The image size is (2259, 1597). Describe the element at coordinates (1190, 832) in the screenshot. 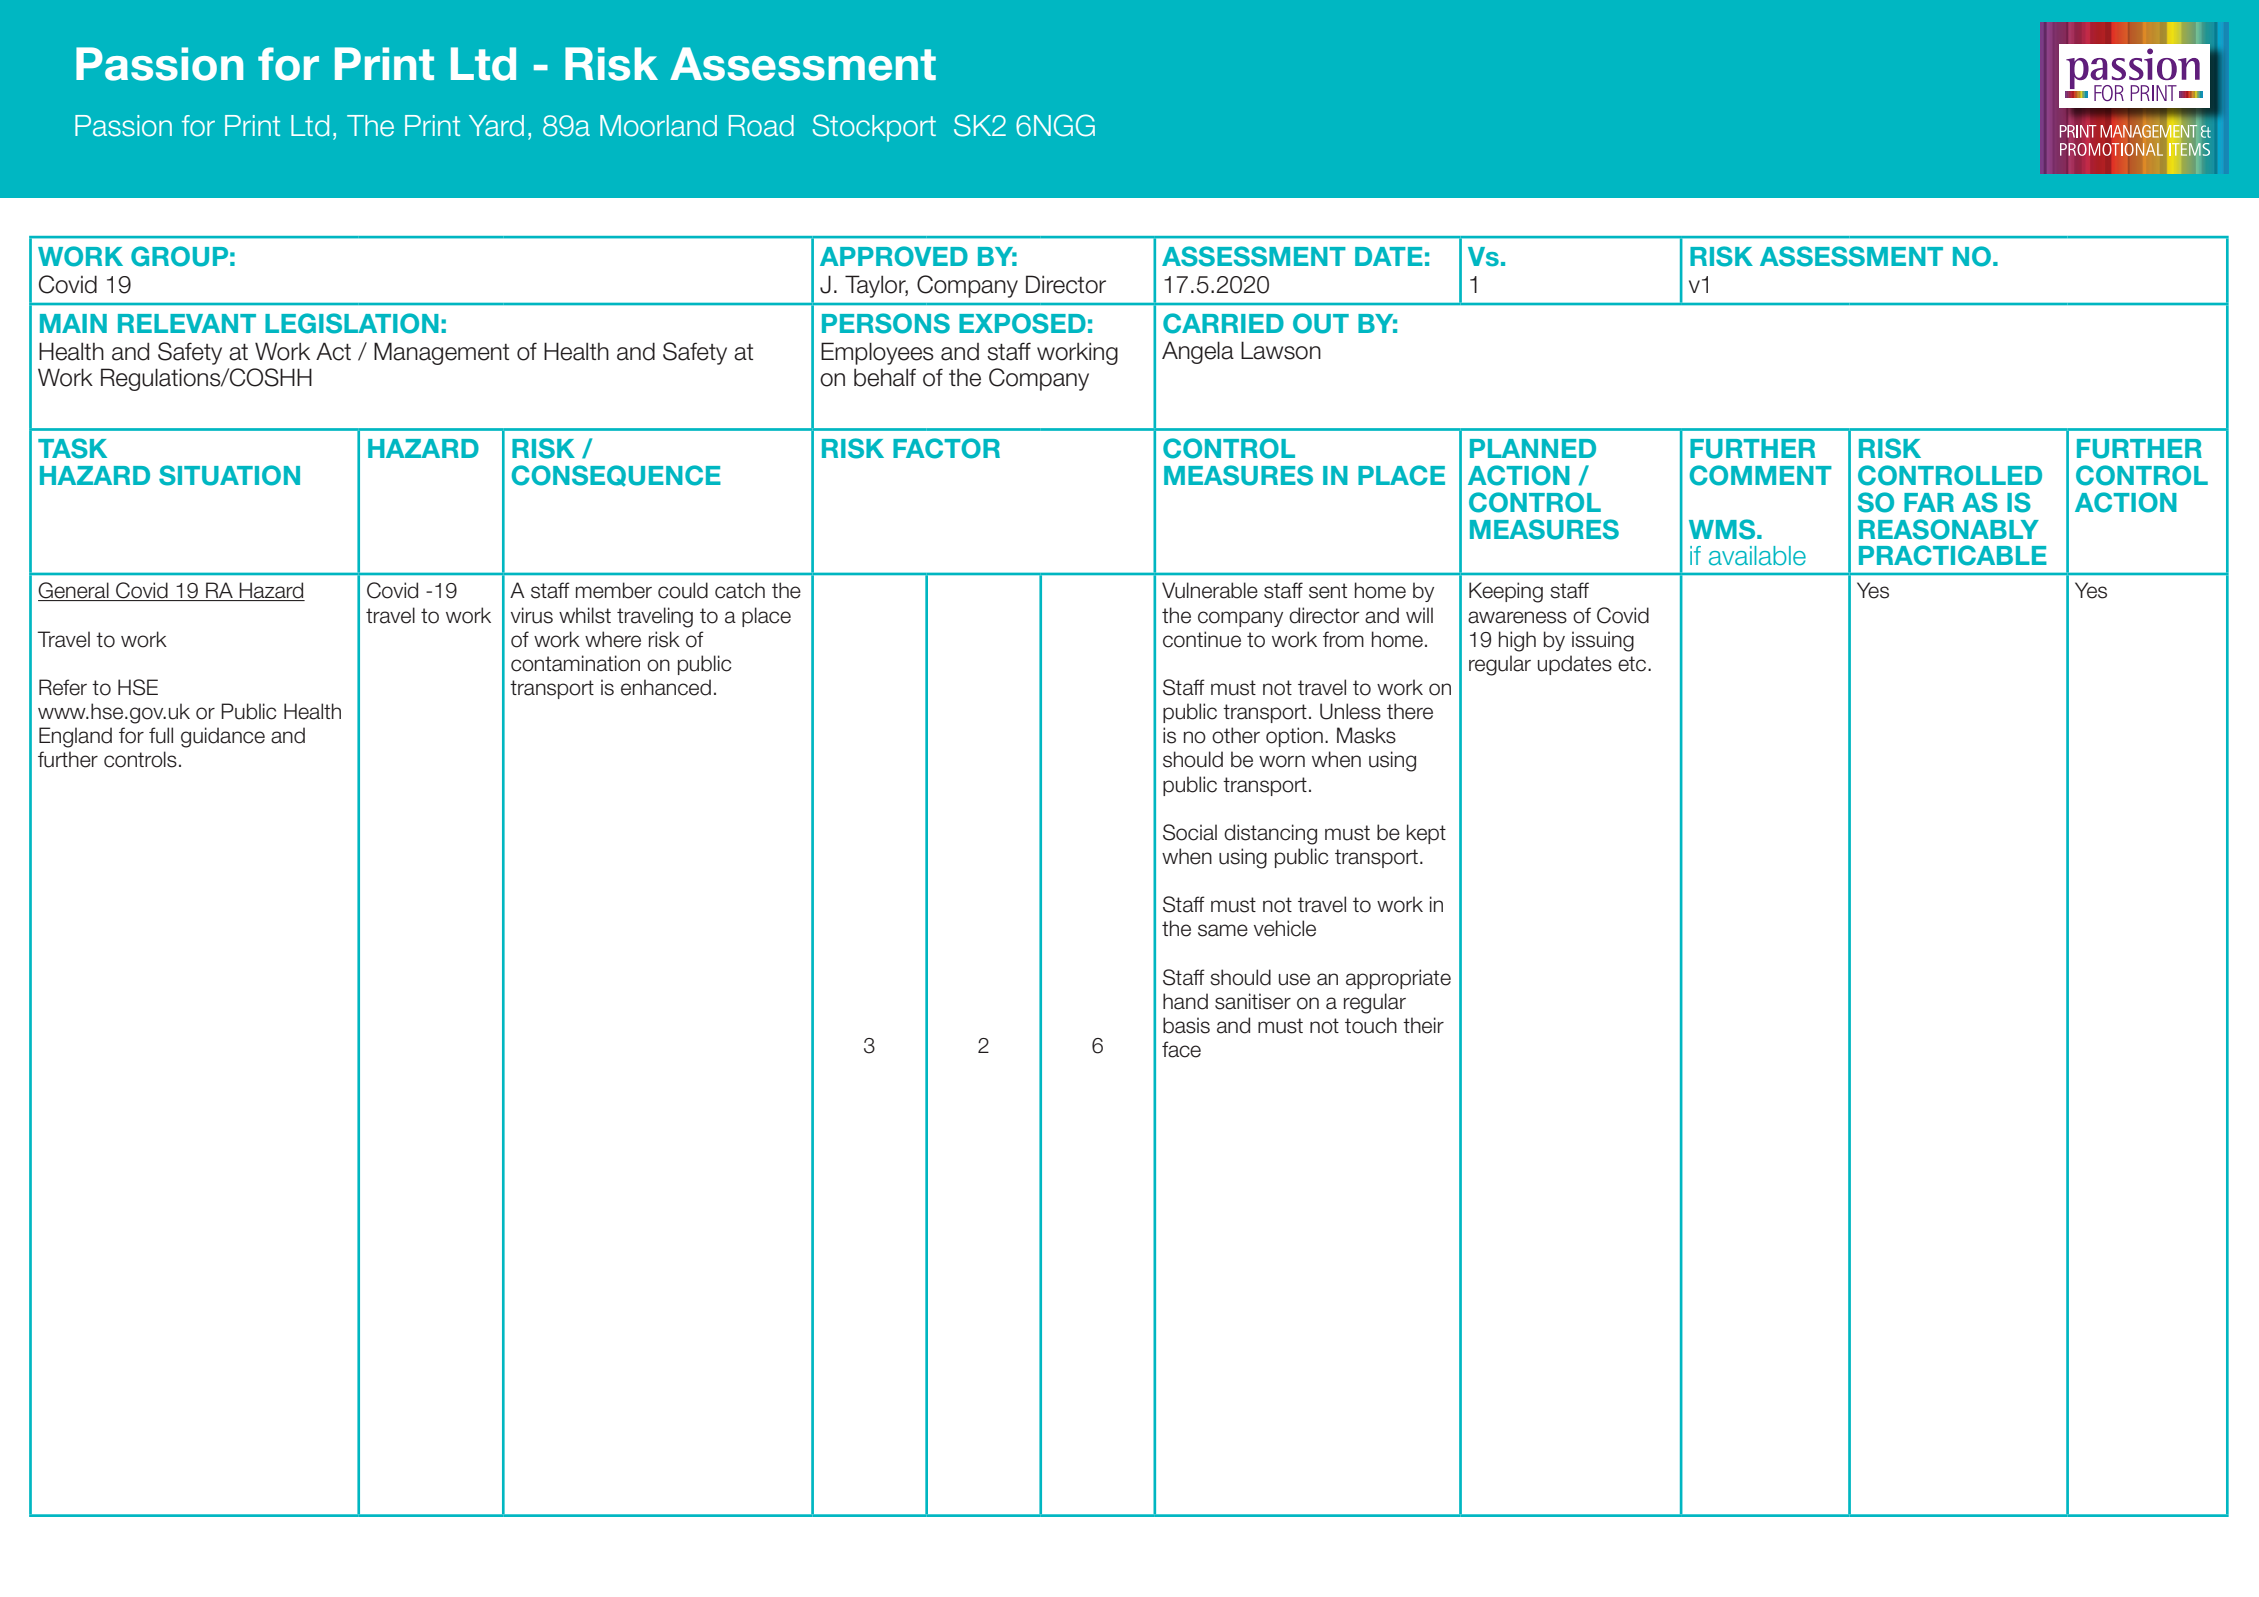

I see `Social` at that location.
